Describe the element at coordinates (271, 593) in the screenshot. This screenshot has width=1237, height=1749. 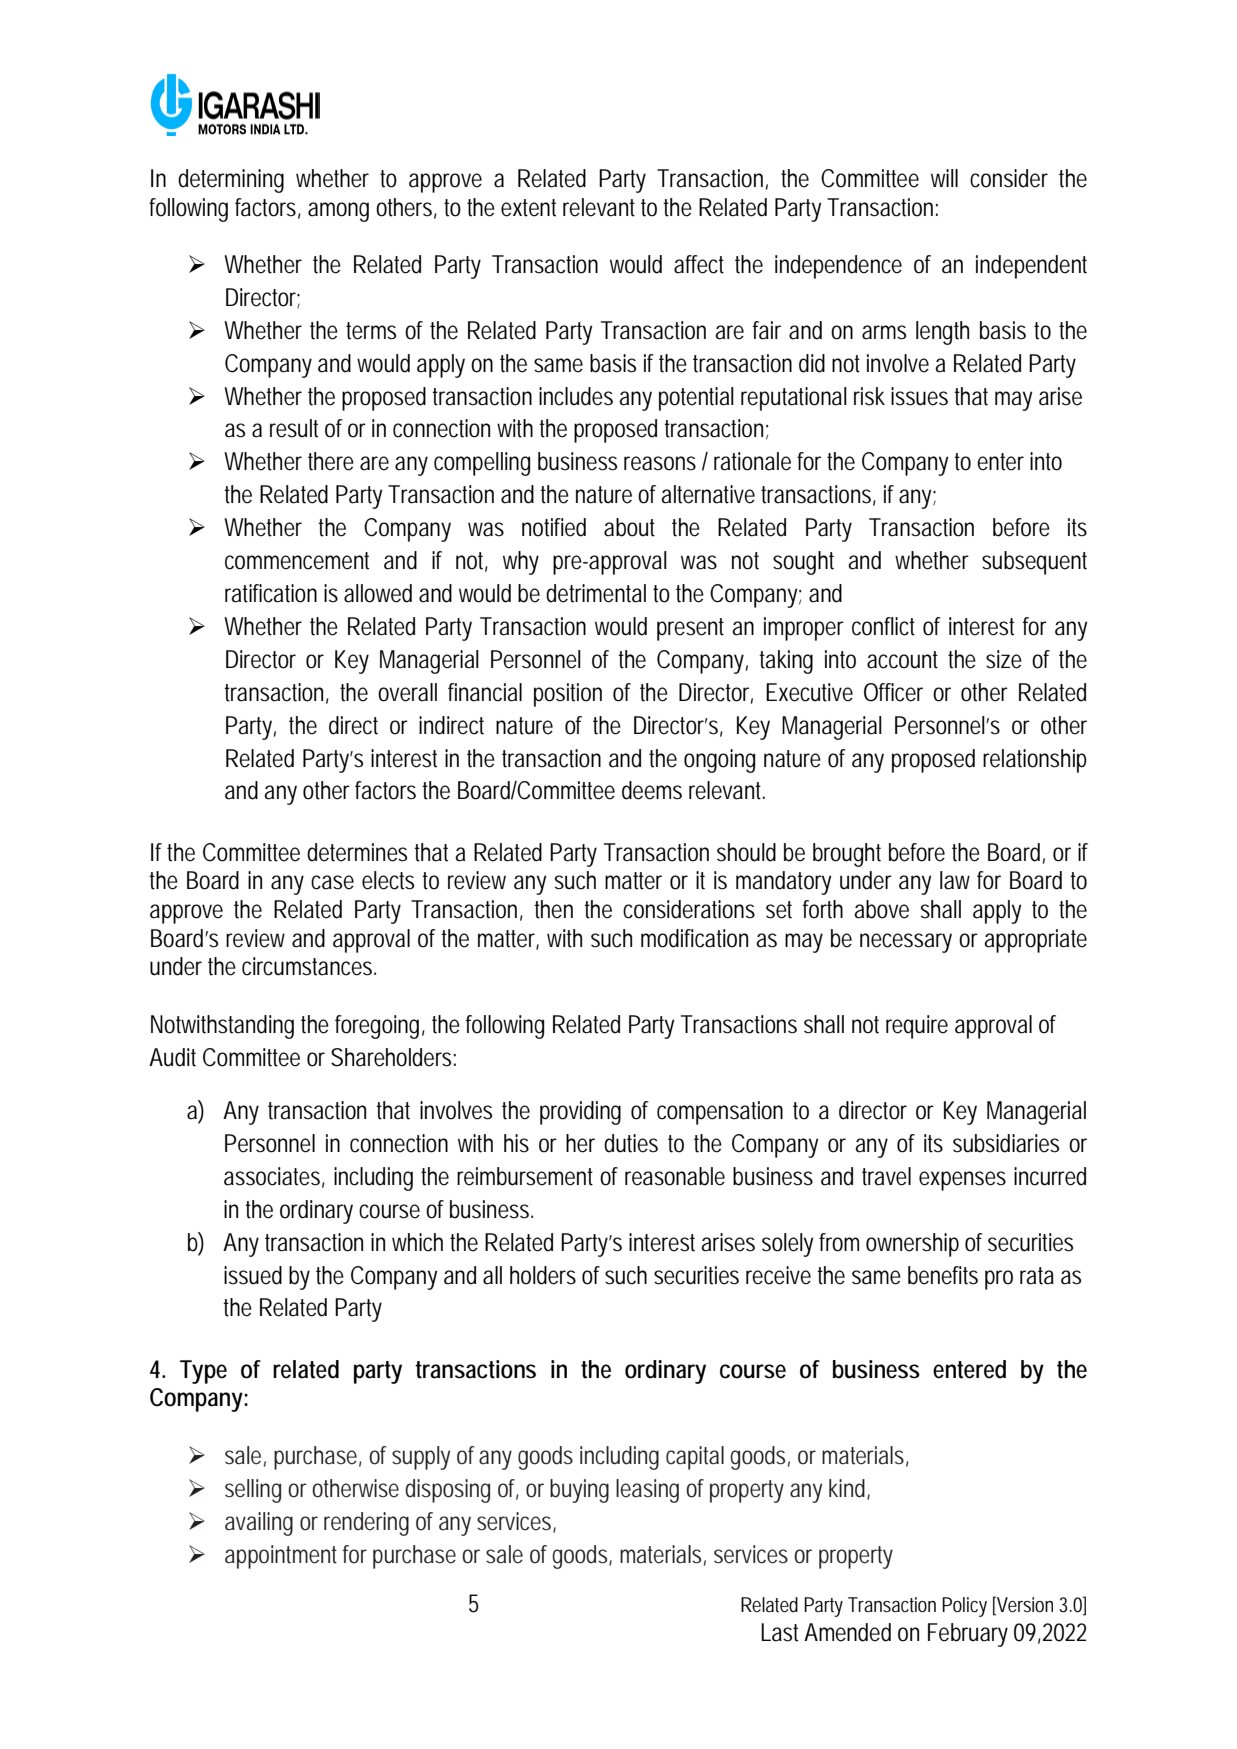
I see `ratification` at that location.
